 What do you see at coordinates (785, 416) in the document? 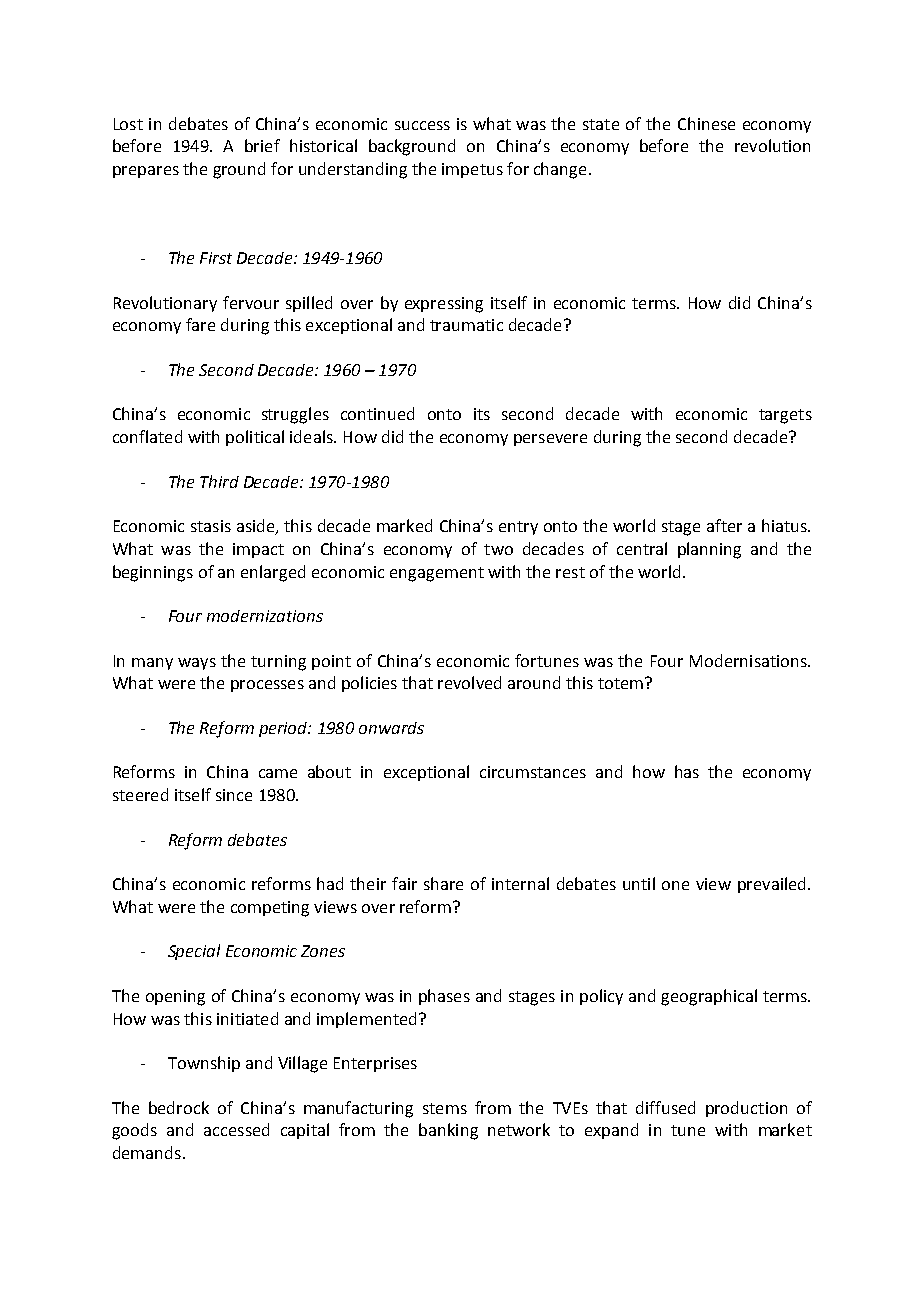
I see `targets` at bounding box center [785, 416].
